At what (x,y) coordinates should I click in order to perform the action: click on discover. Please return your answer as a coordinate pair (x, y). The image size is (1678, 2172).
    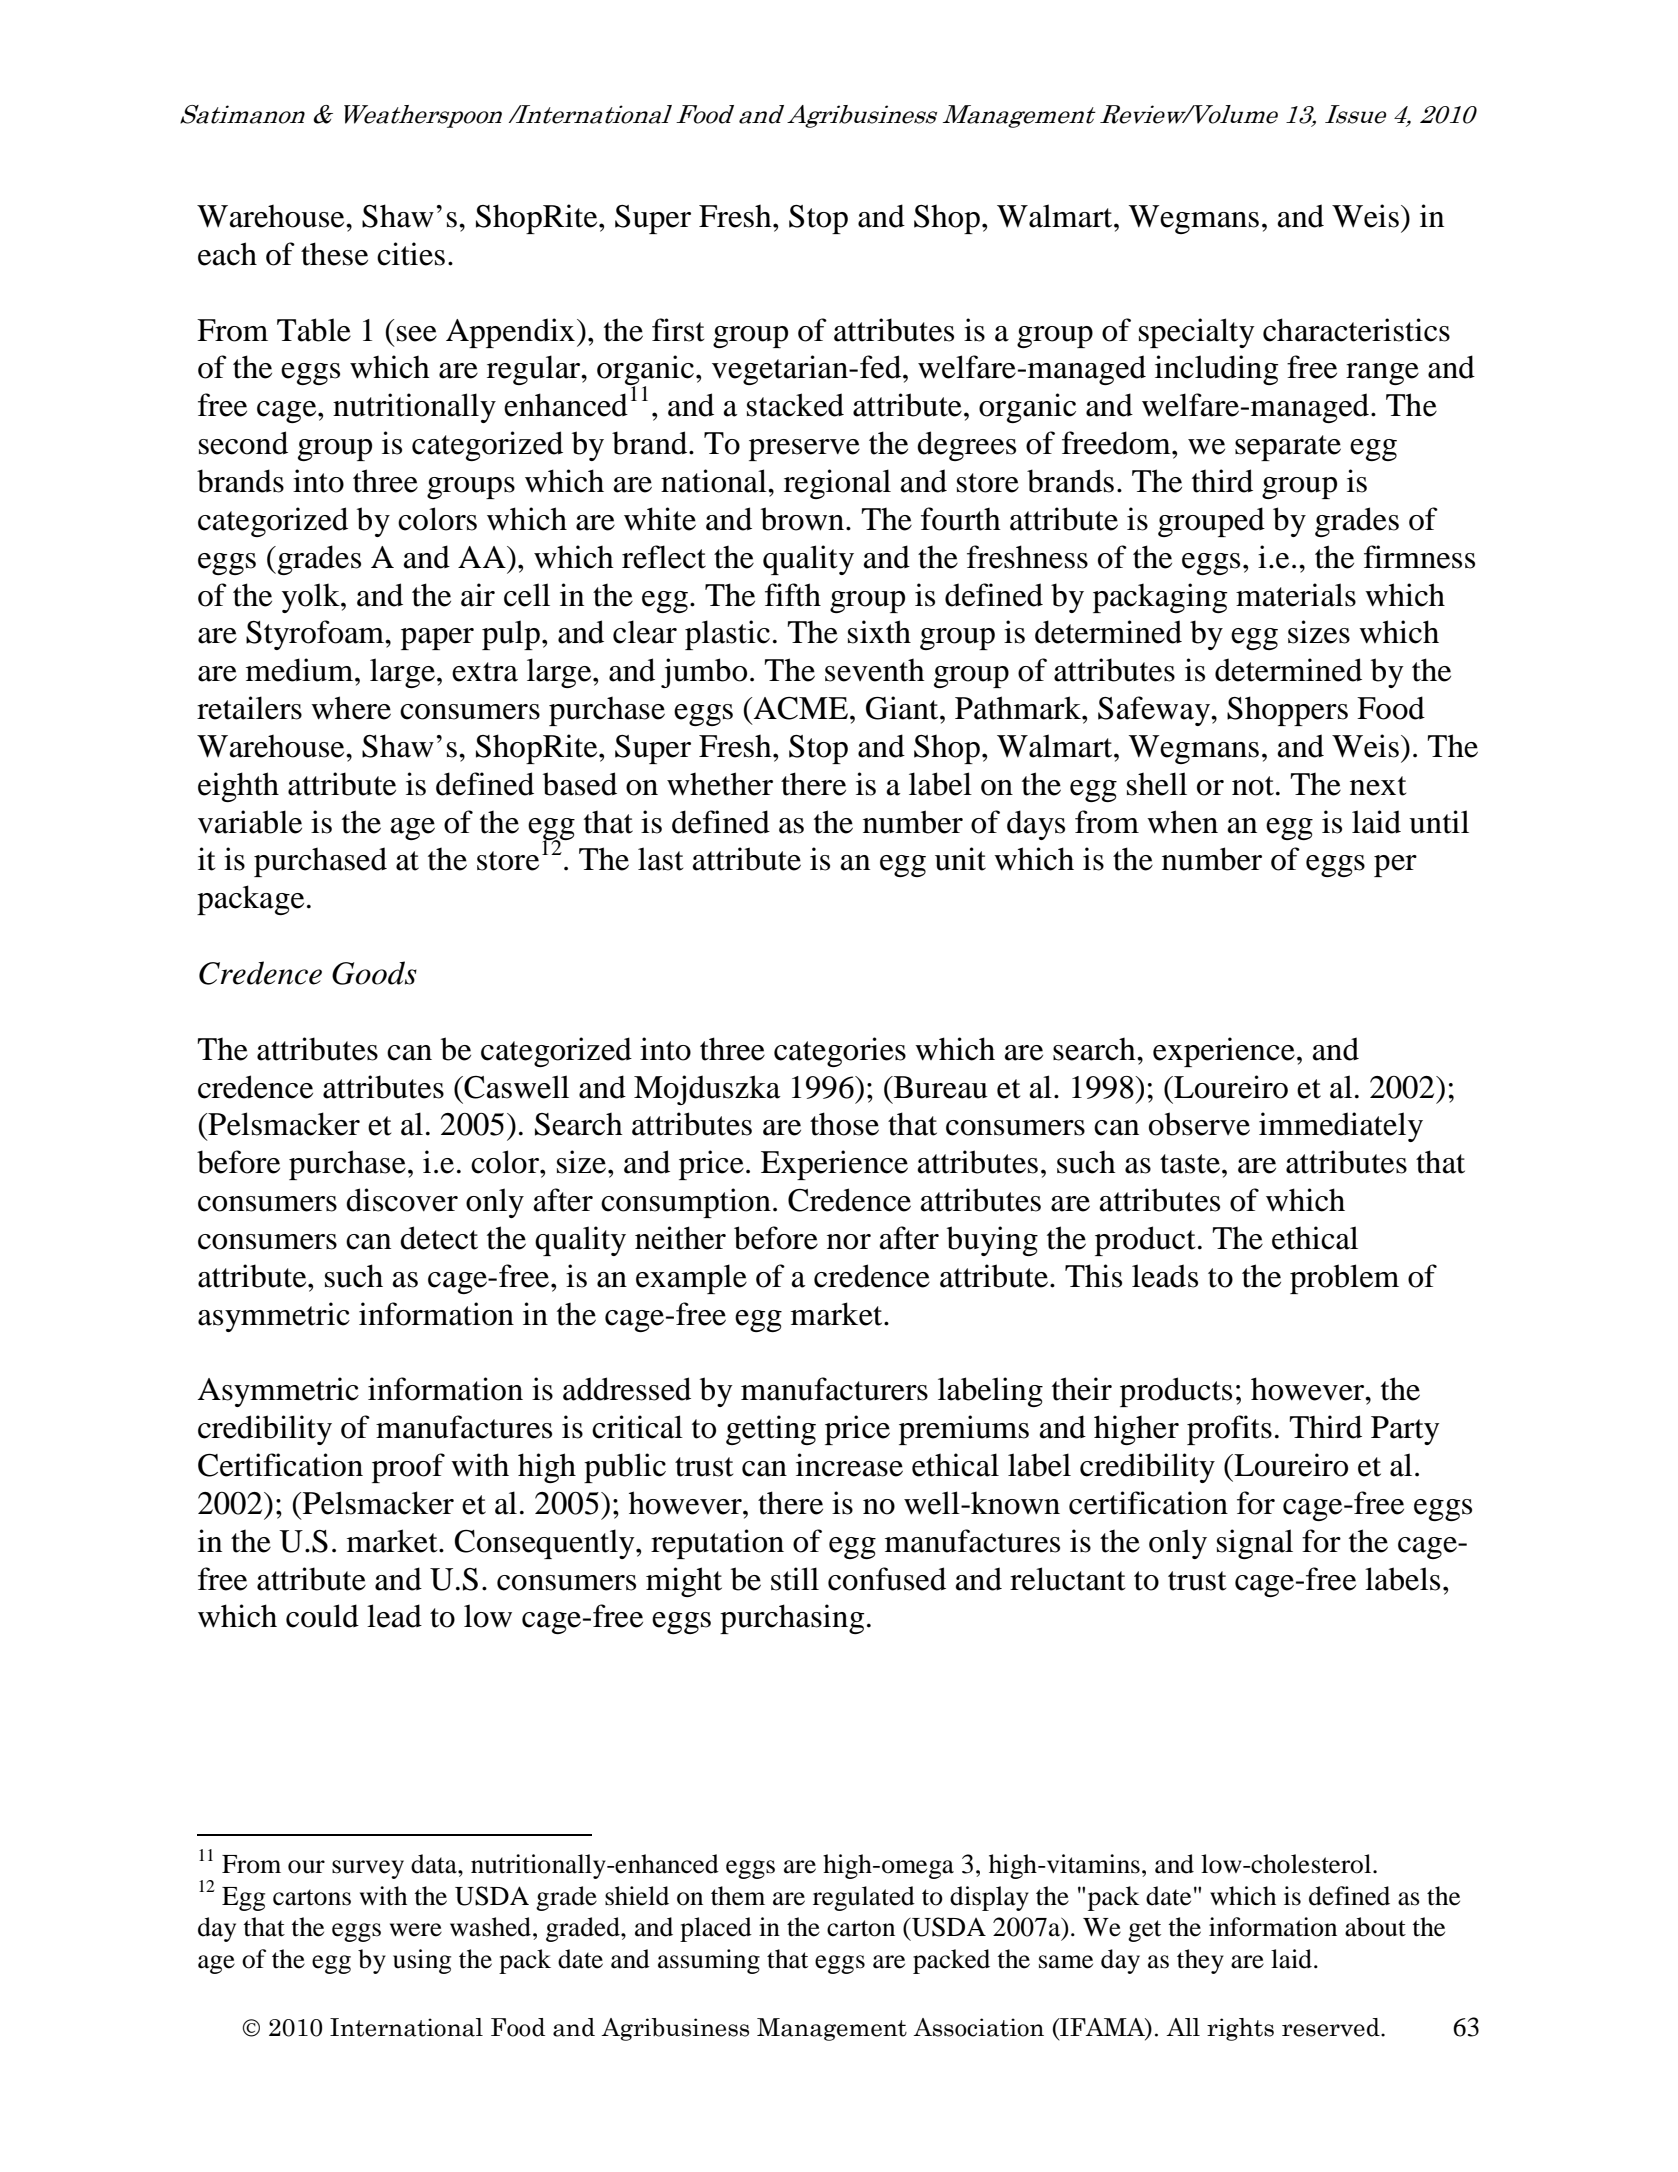
    Looking at the image, I should click on (402, 1200).
